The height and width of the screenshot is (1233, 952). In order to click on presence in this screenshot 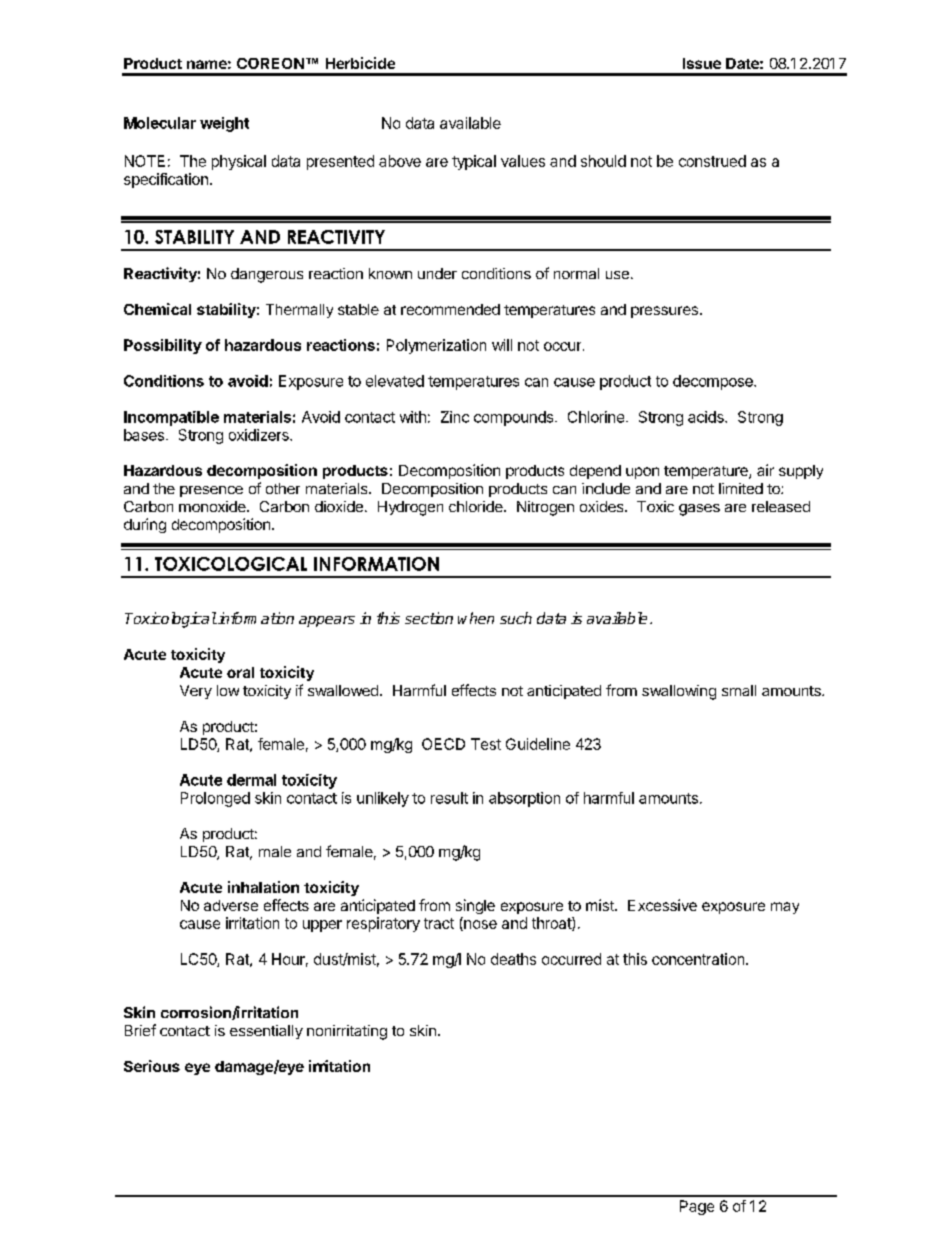, I will do `click(211, 491)`.
